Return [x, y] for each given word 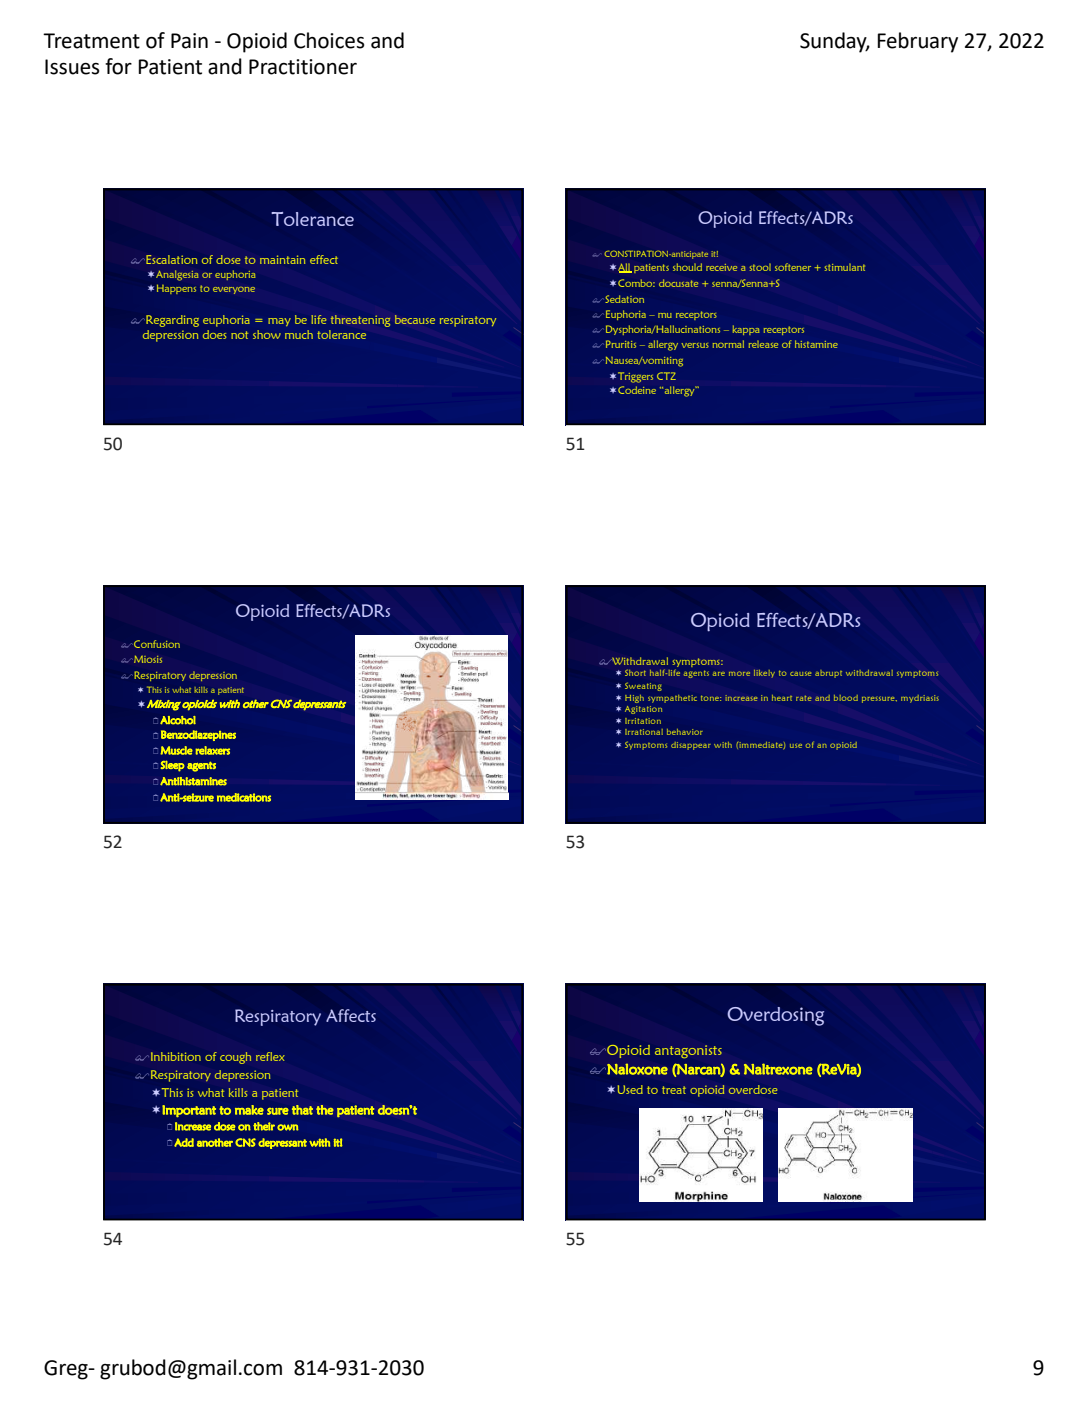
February [918, 42]
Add [184, 1142]
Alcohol [178, 720]
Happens [176, 289]
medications [244, 797]
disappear [691, 746]
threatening [360, 321]
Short [635, 672]
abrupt [828, 674]
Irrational [644, 732]
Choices [329, 40]
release [763, 344]
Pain [189, 41]
